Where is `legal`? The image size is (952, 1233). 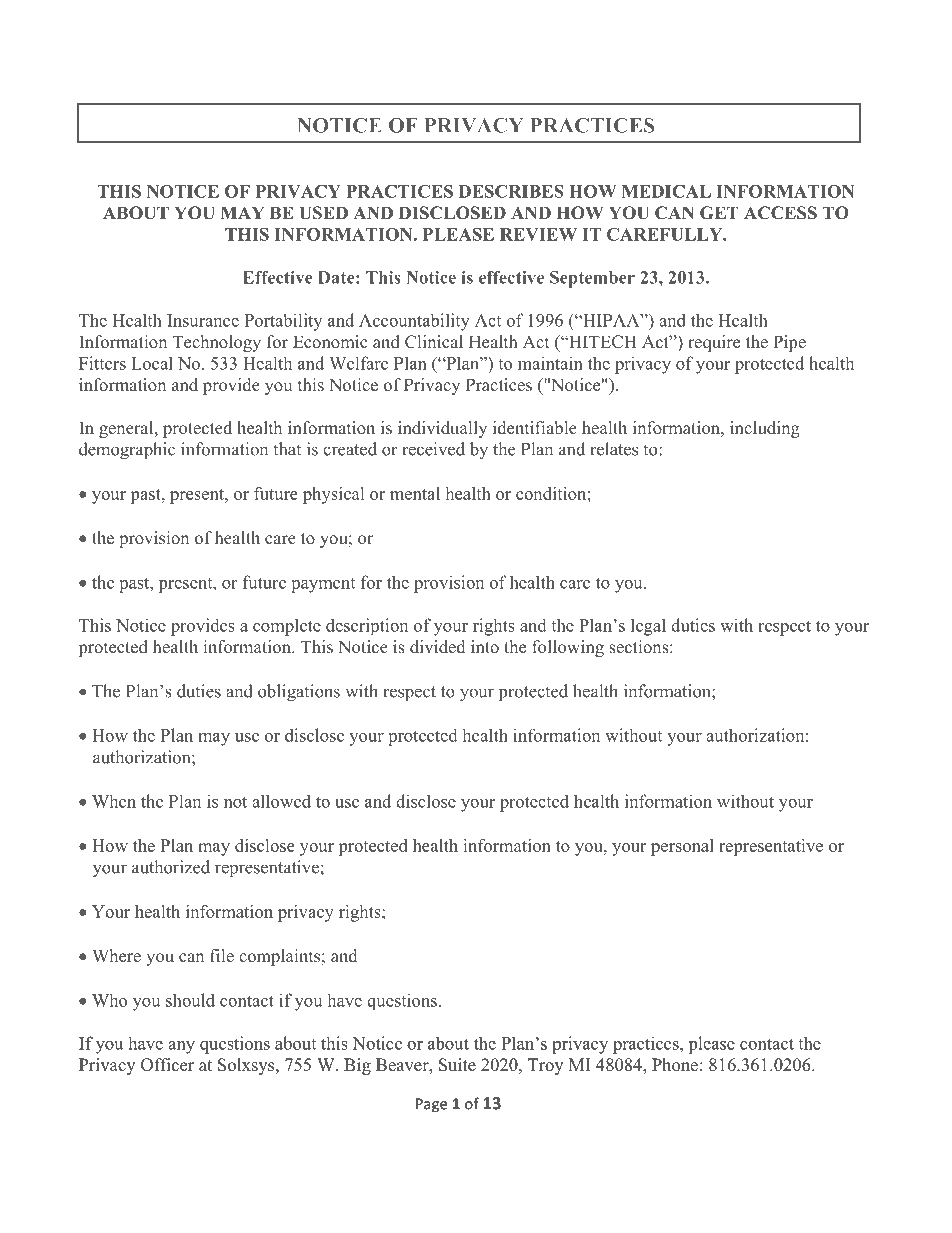 legal is located at coordinates (648, 627).
